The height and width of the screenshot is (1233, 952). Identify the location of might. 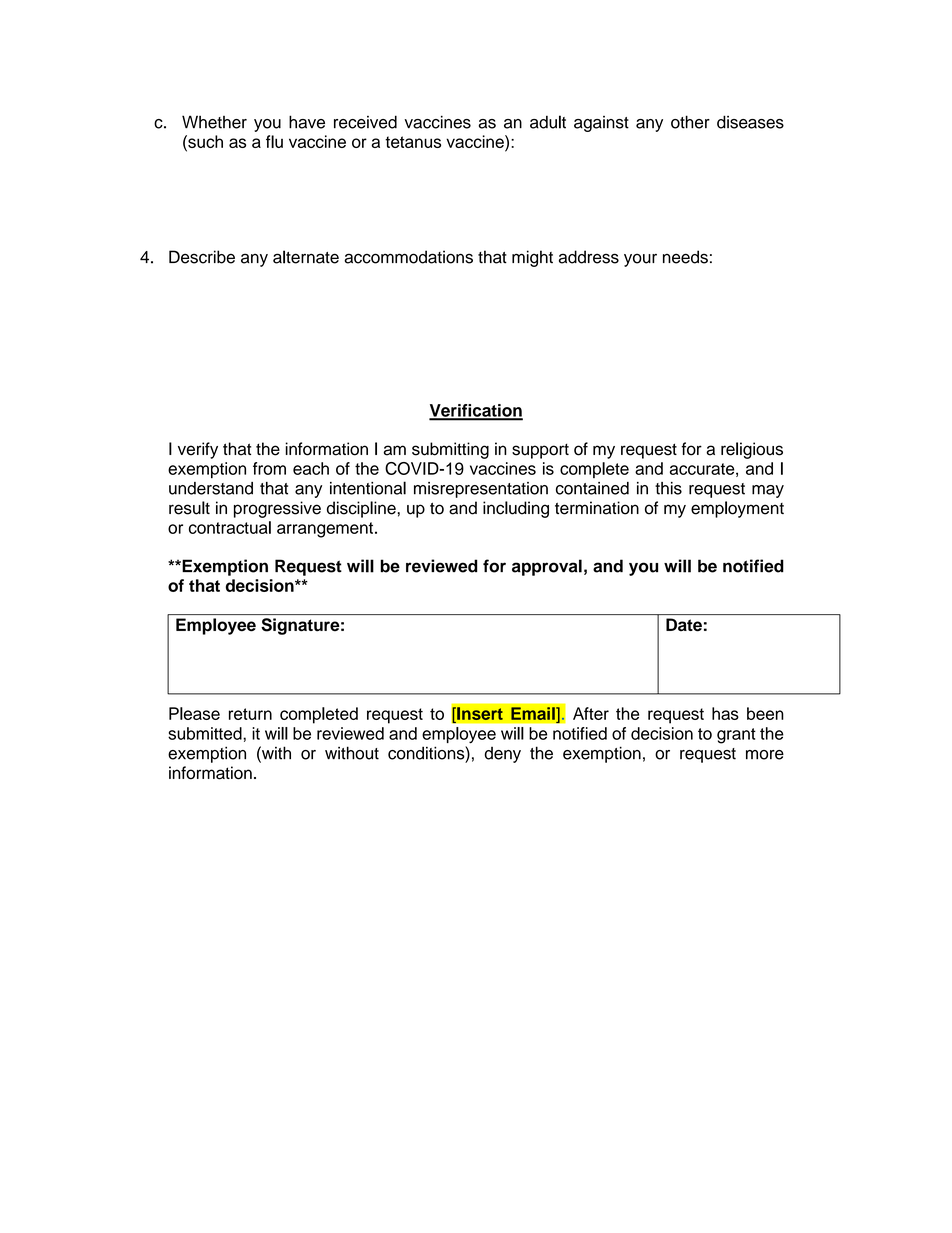
(532, 258).
